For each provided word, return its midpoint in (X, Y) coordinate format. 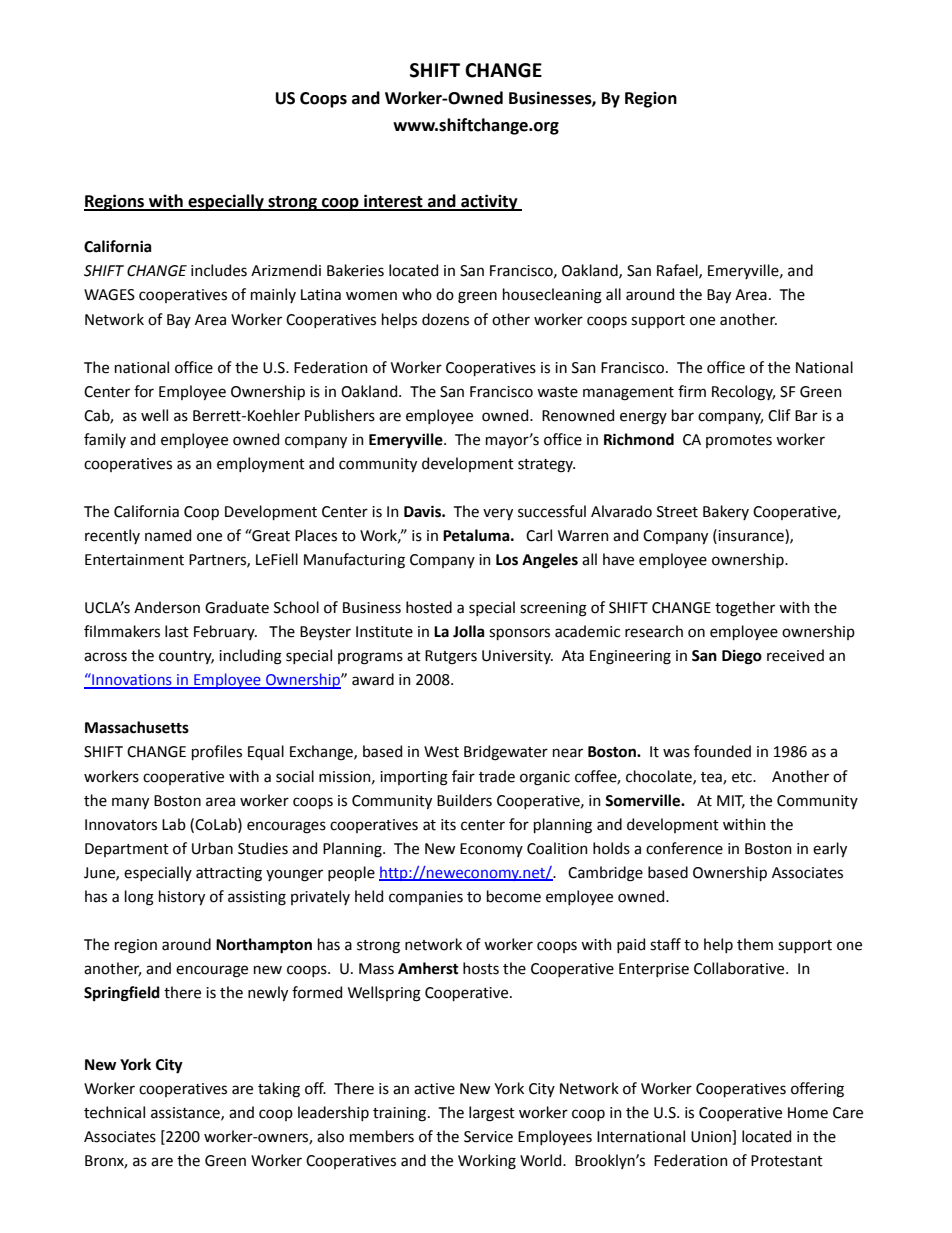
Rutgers (451, 657)
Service (488, 1137)
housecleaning (552, 296)
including (250, 657)
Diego (742, 657)
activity (489, 202)
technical (114, 1112)
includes (219, 270)
